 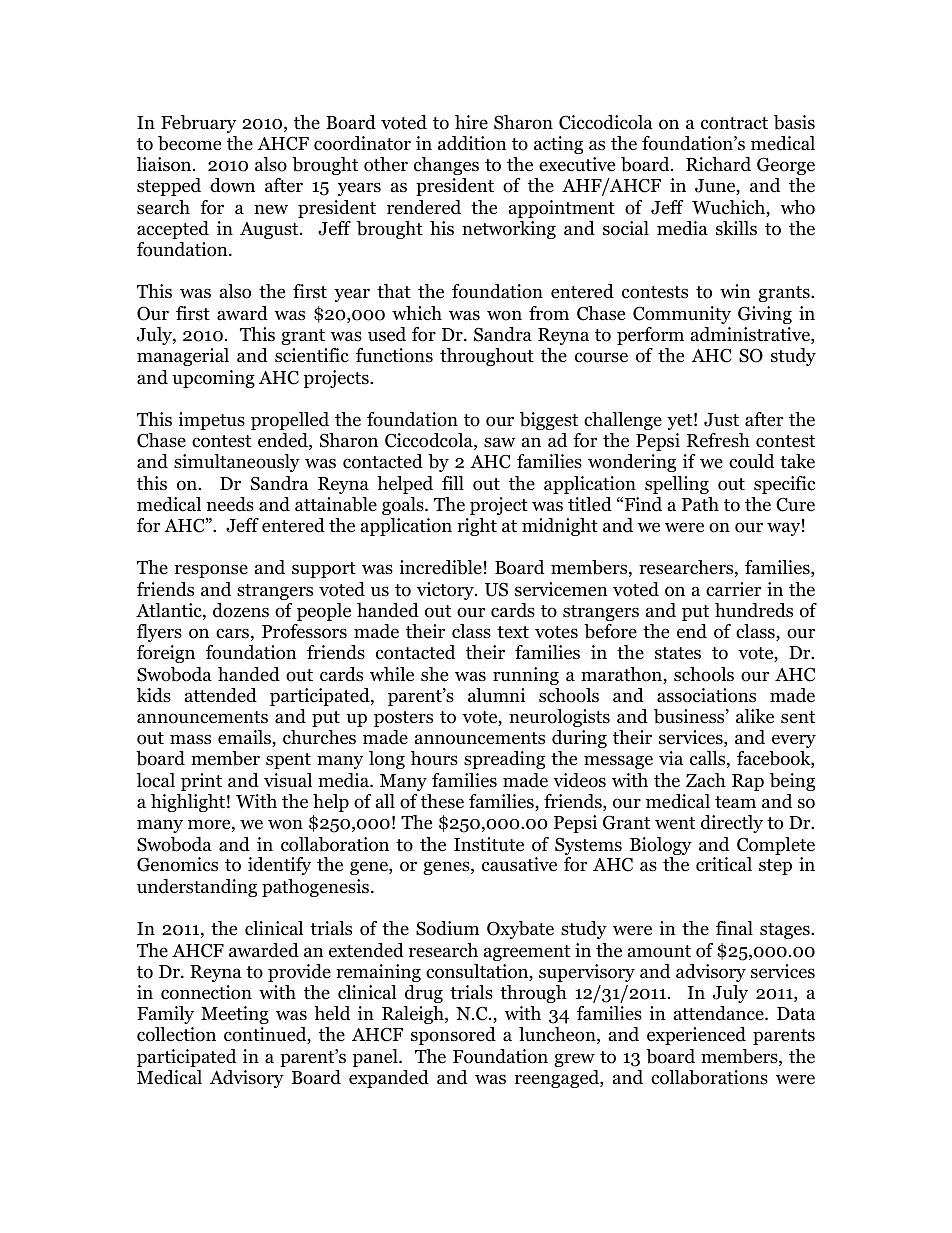 What do you see at coordinates (499, 442) in the image?
I see `saw` at bounding box center [499, 442].
